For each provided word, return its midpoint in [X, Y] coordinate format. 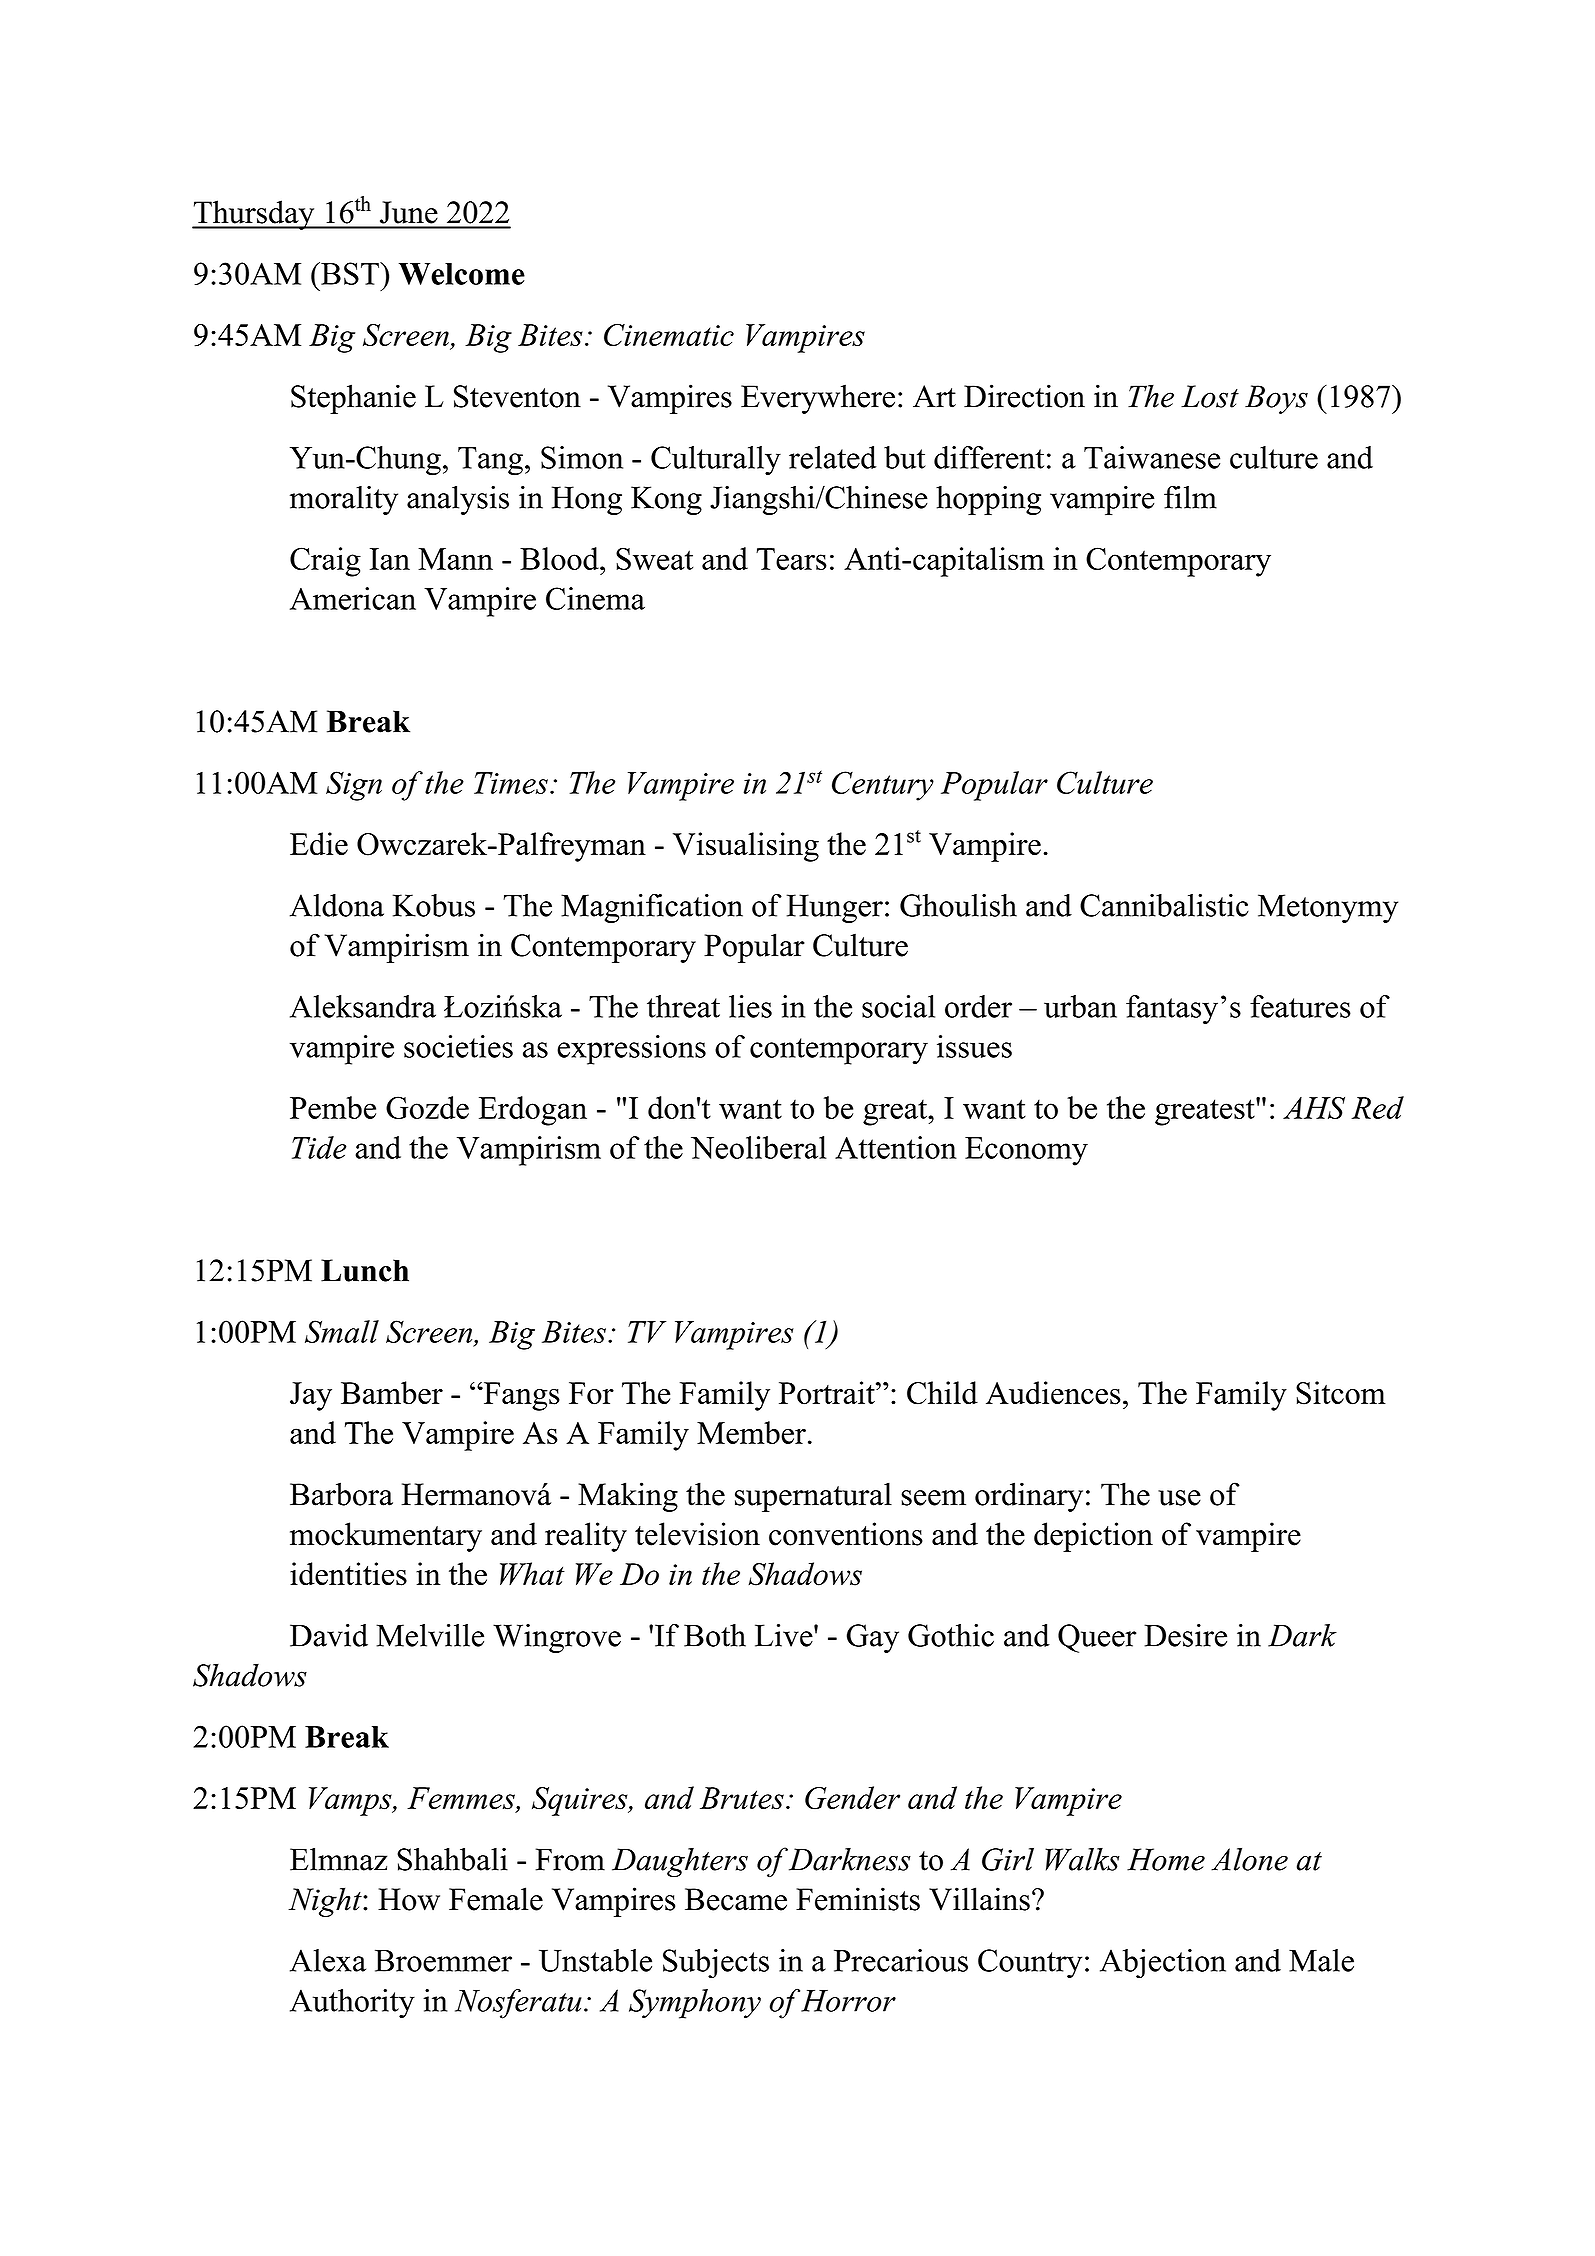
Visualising [746, 847]
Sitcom [1341, 1393]
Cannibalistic [1164, 905]
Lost [1210, 396]
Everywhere [818, 399]
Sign [354, 786]
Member [751, 1432]
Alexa [328, 1960]
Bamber [392, 1393]
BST [350, 273]
